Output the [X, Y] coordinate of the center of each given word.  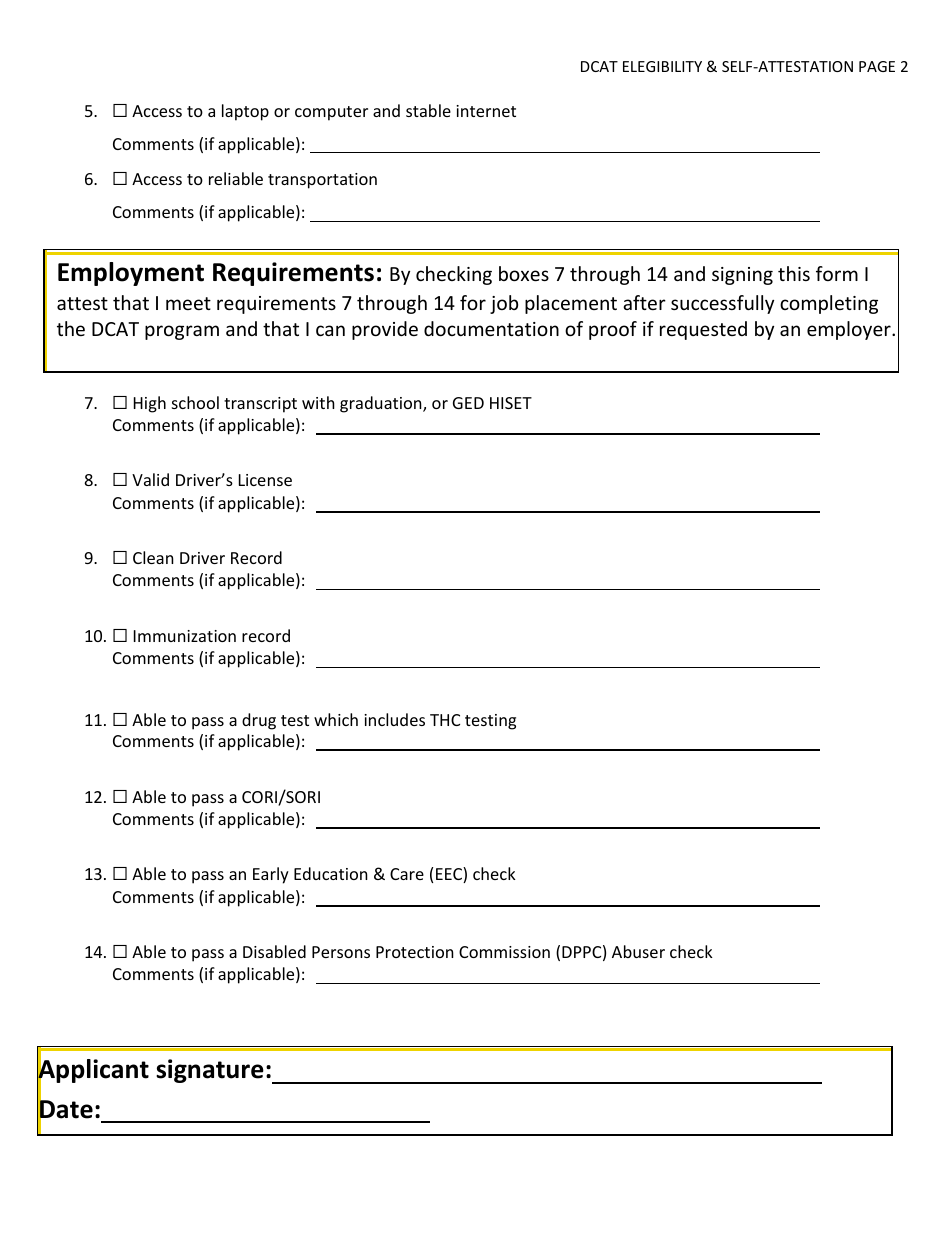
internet [486, 111]
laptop [245, 112]
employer [850, 330]
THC [445, 720]
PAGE [877, 66]
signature [210, 1071]
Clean [153, 557]
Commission [504, 952]
